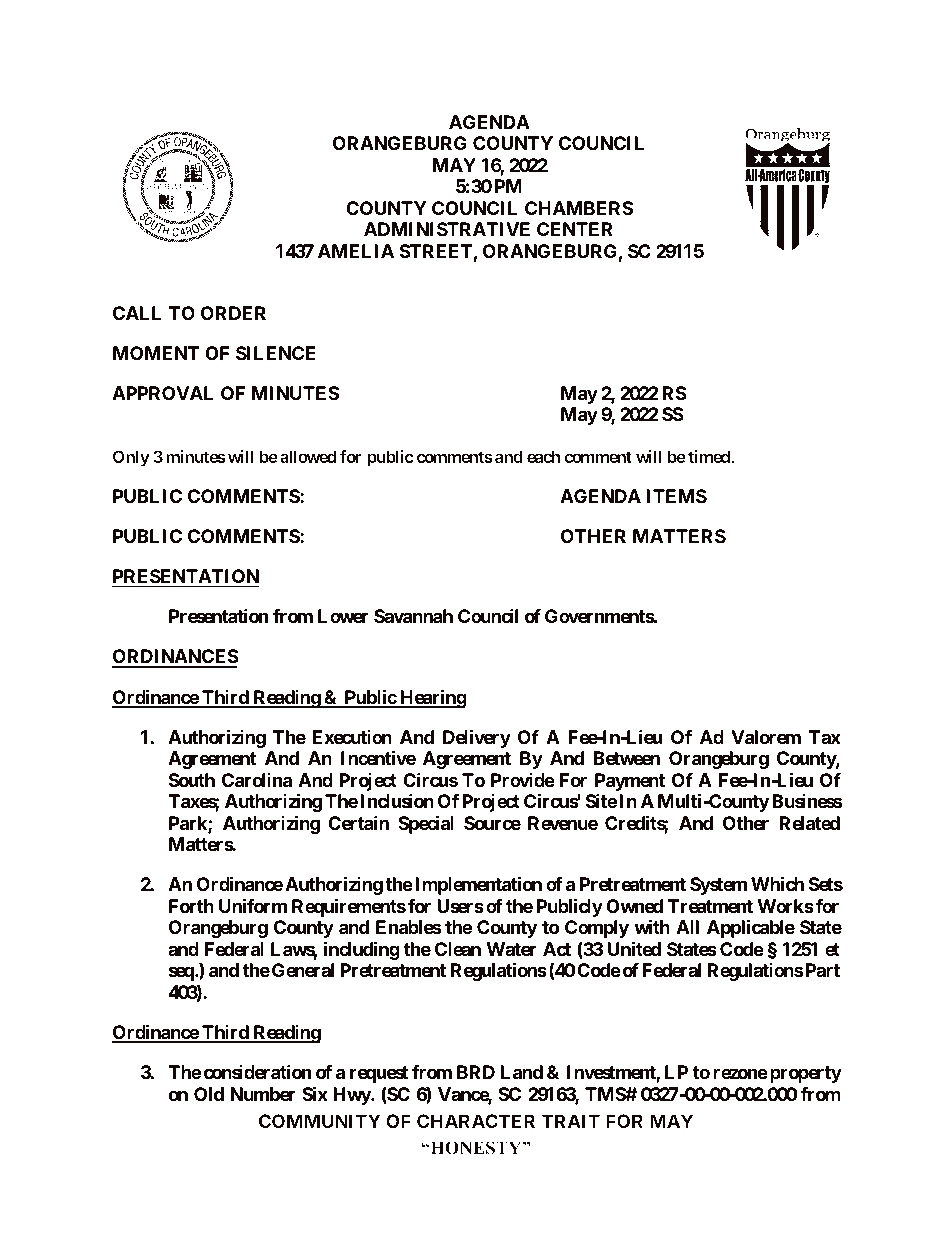 This page has height=1233, width=952. I want to click on ORDER, so click(233, 313).
